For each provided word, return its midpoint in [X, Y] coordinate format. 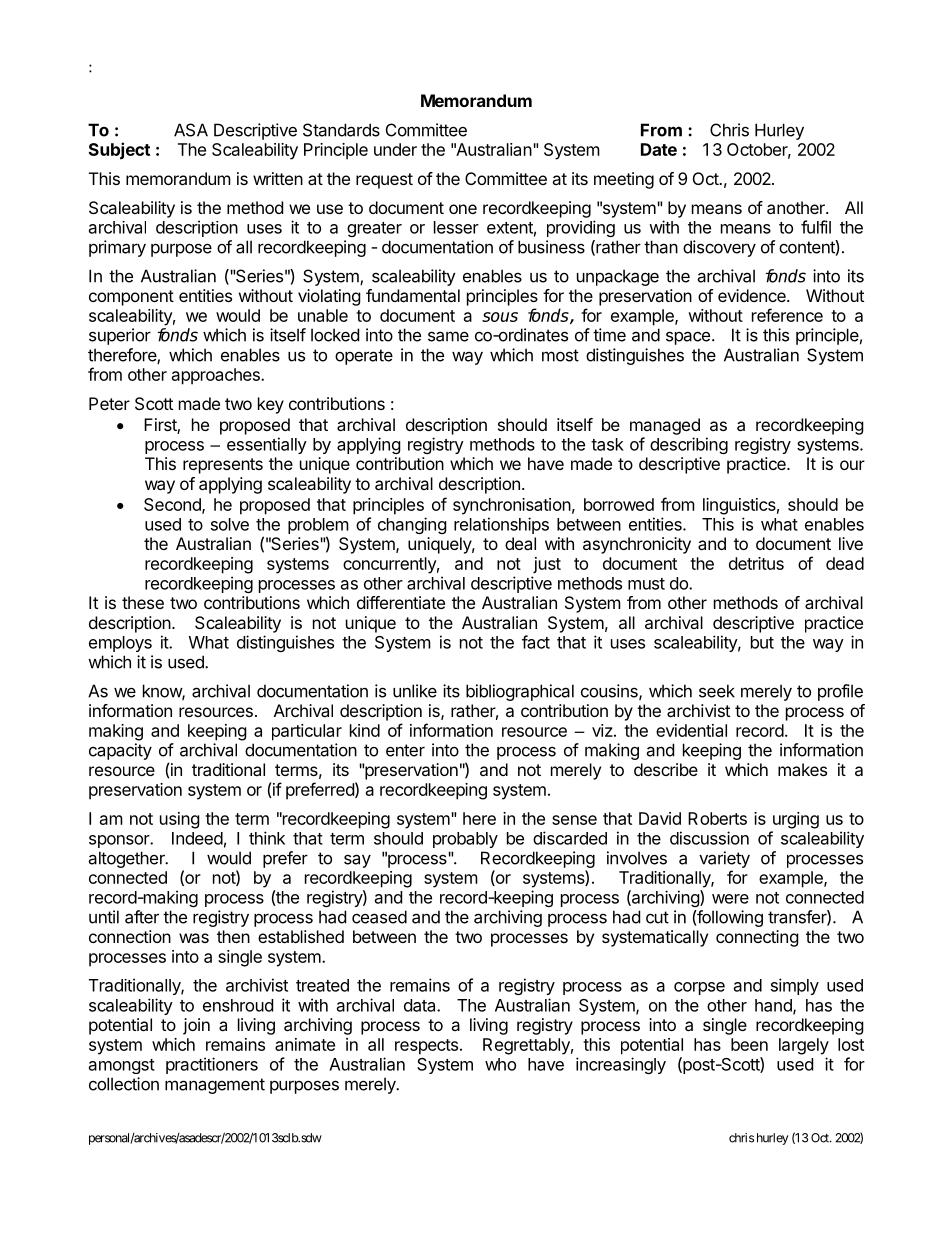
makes [802, 769]
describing [689, 445]
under [395, 149]
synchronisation [512, 506]
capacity [120, 751]
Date [659, 149]
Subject [119, 151]
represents [223, 466]
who [500, 1064]
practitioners [212, 1065]
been [749, 1044]
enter [405, 750]
